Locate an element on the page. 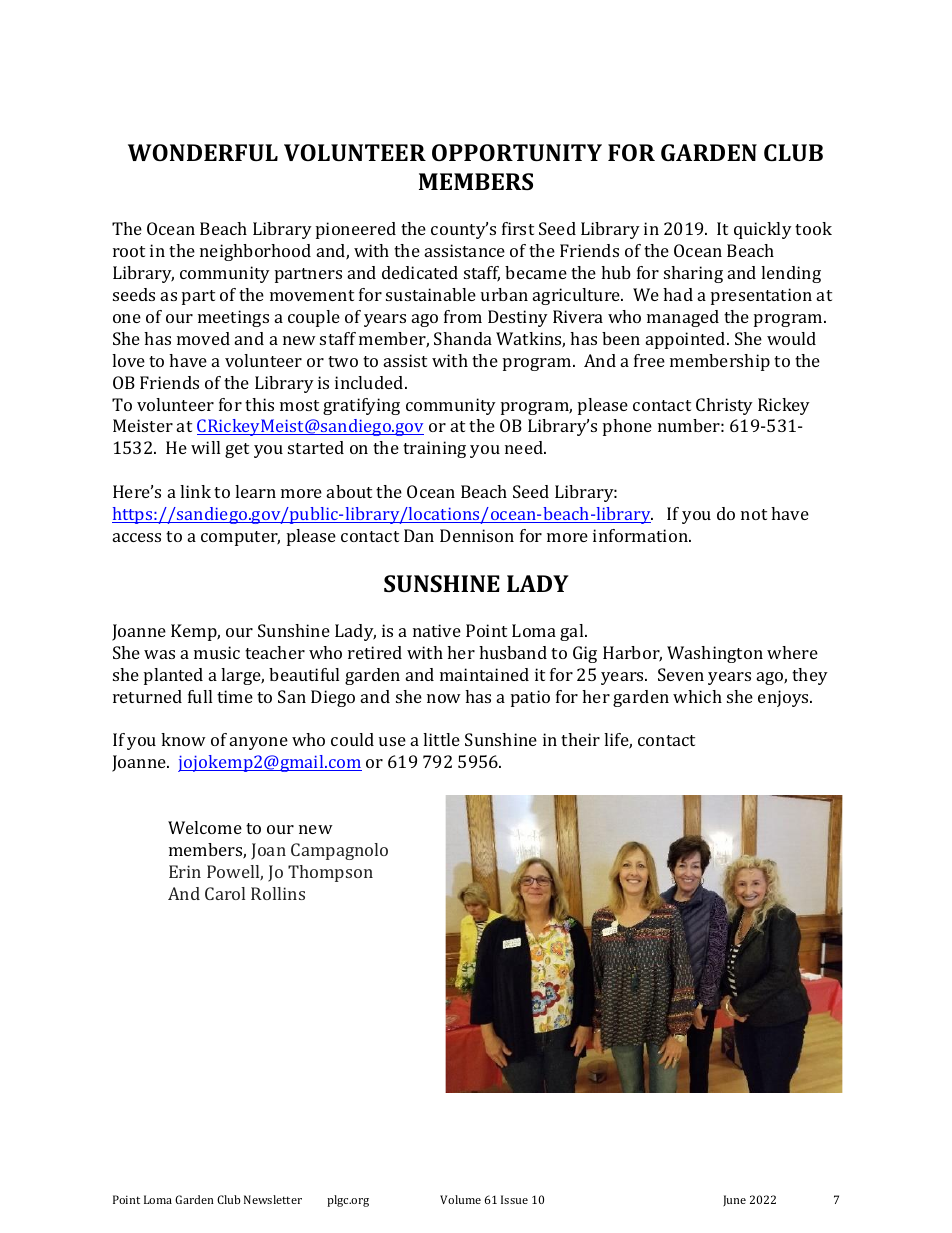  moved is located at coordinates (203, 338).
